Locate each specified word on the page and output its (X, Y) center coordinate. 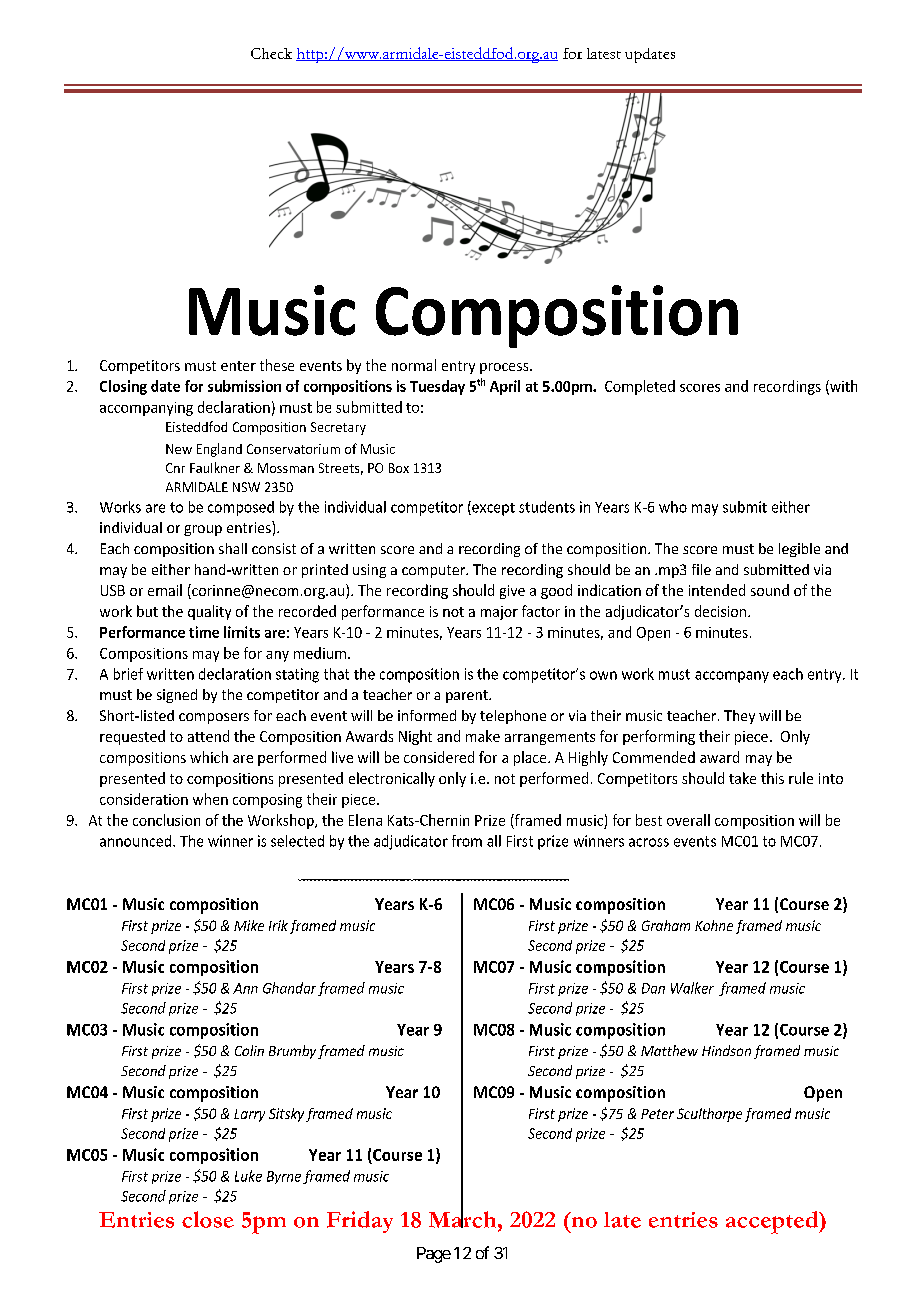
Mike (249, 925)
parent (468, 696)
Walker (692, 988)
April (505, 387)
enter (238, 366)
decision (722, 611)
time (204, 632)
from (467, 841)
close (208, 1219)
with (842, 387)
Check (271, 53)
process (505, 368)
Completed (640, 387)
